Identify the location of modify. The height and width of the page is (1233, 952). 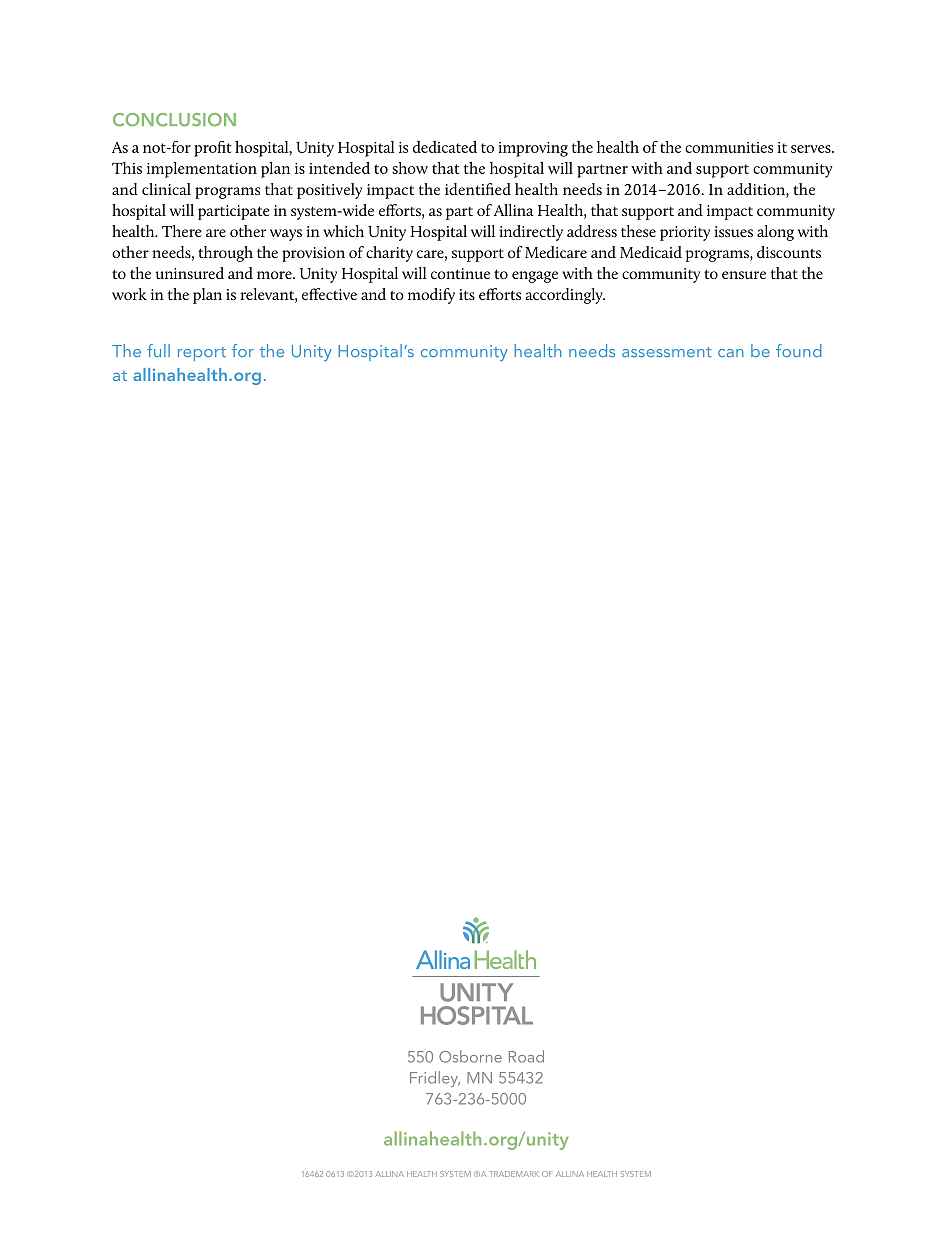
(431, 296).
